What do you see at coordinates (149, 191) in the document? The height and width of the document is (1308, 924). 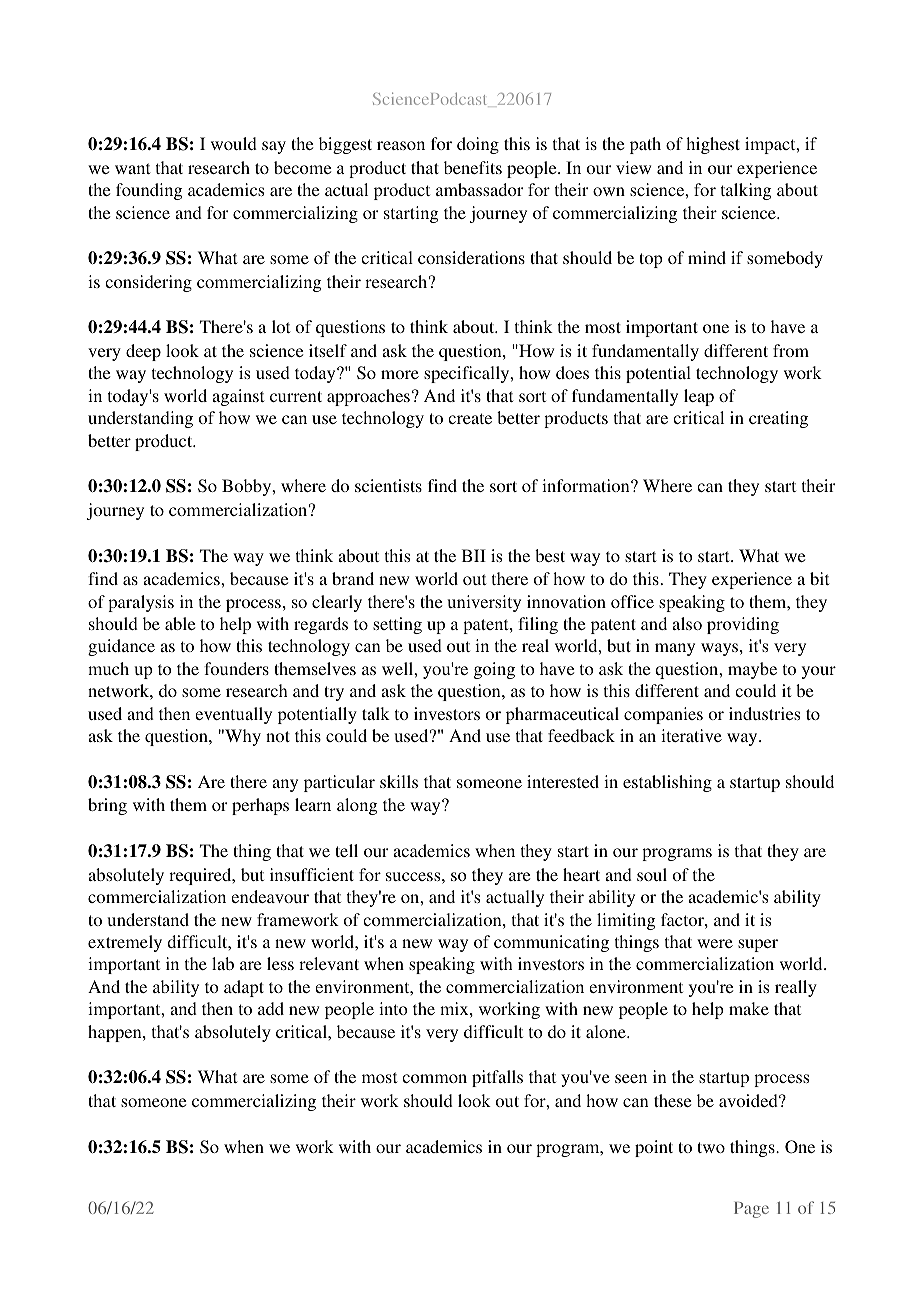 I see `founding` at bounding box center [149, 191].
